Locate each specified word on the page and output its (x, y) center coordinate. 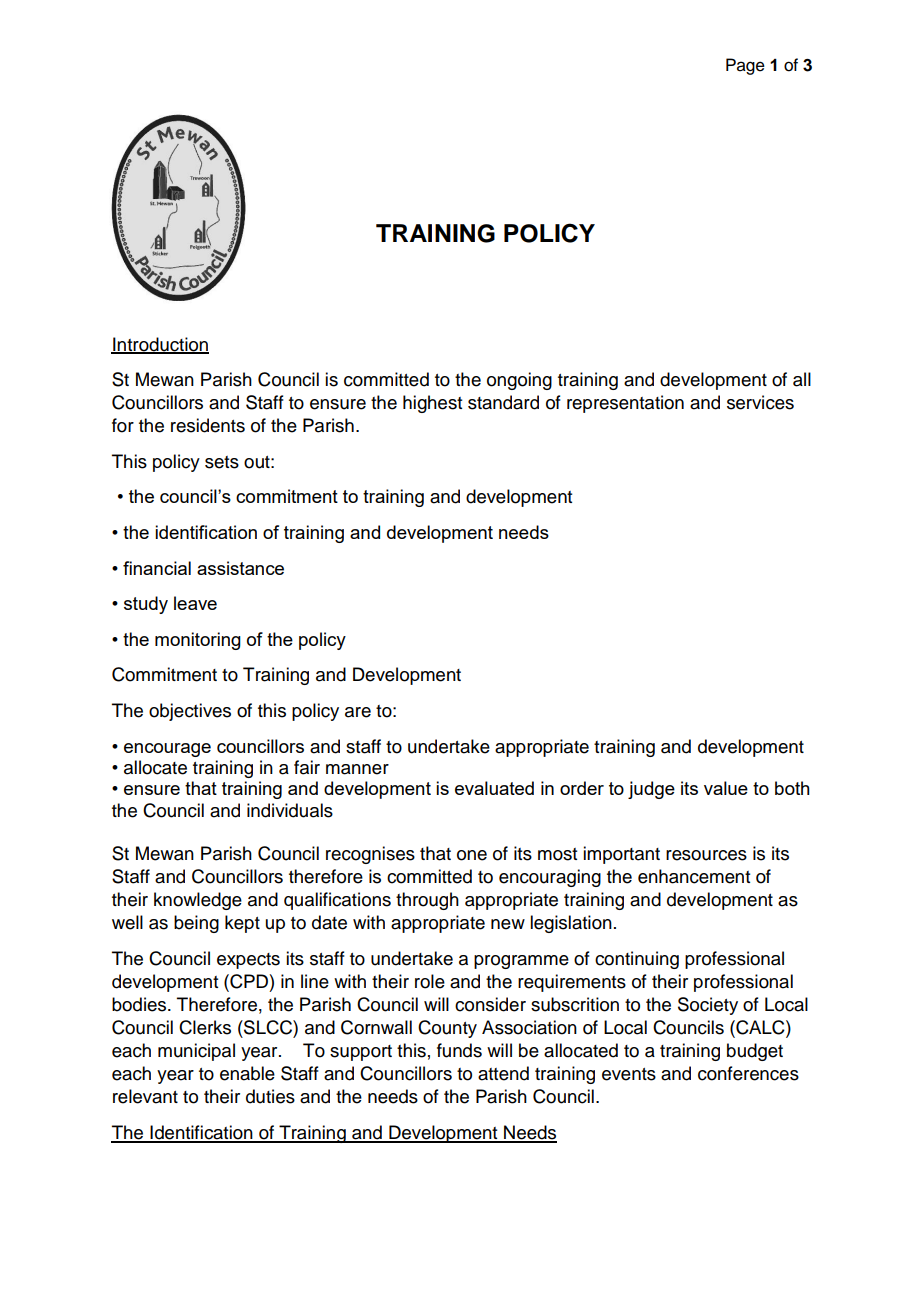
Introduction (160, 345)
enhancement (694, 876)
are (358, 712)
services (760, 402)
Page (745, 66)
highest (432, 404)
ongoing (519, 381)
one (472, 855)
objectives (190, 712)
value (726, 788)
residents (208, 425)
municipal (196, 1052)
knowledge (198, 901)
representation (625, 404)
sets (222, 462)
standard (503, 402)
